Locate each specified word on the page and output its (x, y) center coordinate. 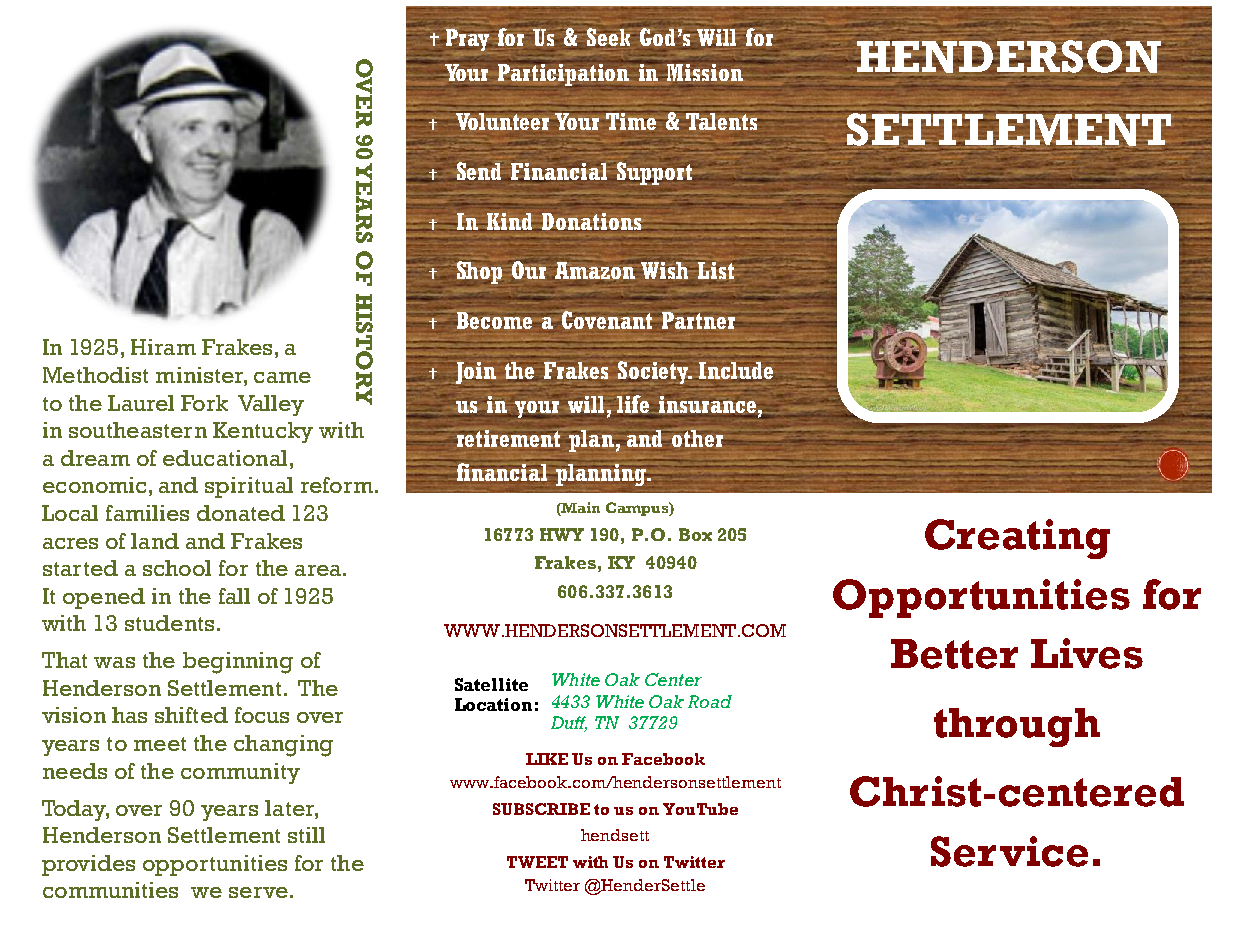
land (155, 541)
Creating (1017, 539)
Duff (569, 724)
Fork (204, 403)
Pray (467, 40)
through (1017, 727)
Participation (565, 73)
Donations (590, 222)
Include (736, 370)
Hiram (163, 347)
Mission (706, 70)
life (633, 403)
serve (258, 892)
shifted (191, 715)
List (716, 270)
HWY (562, 534)
